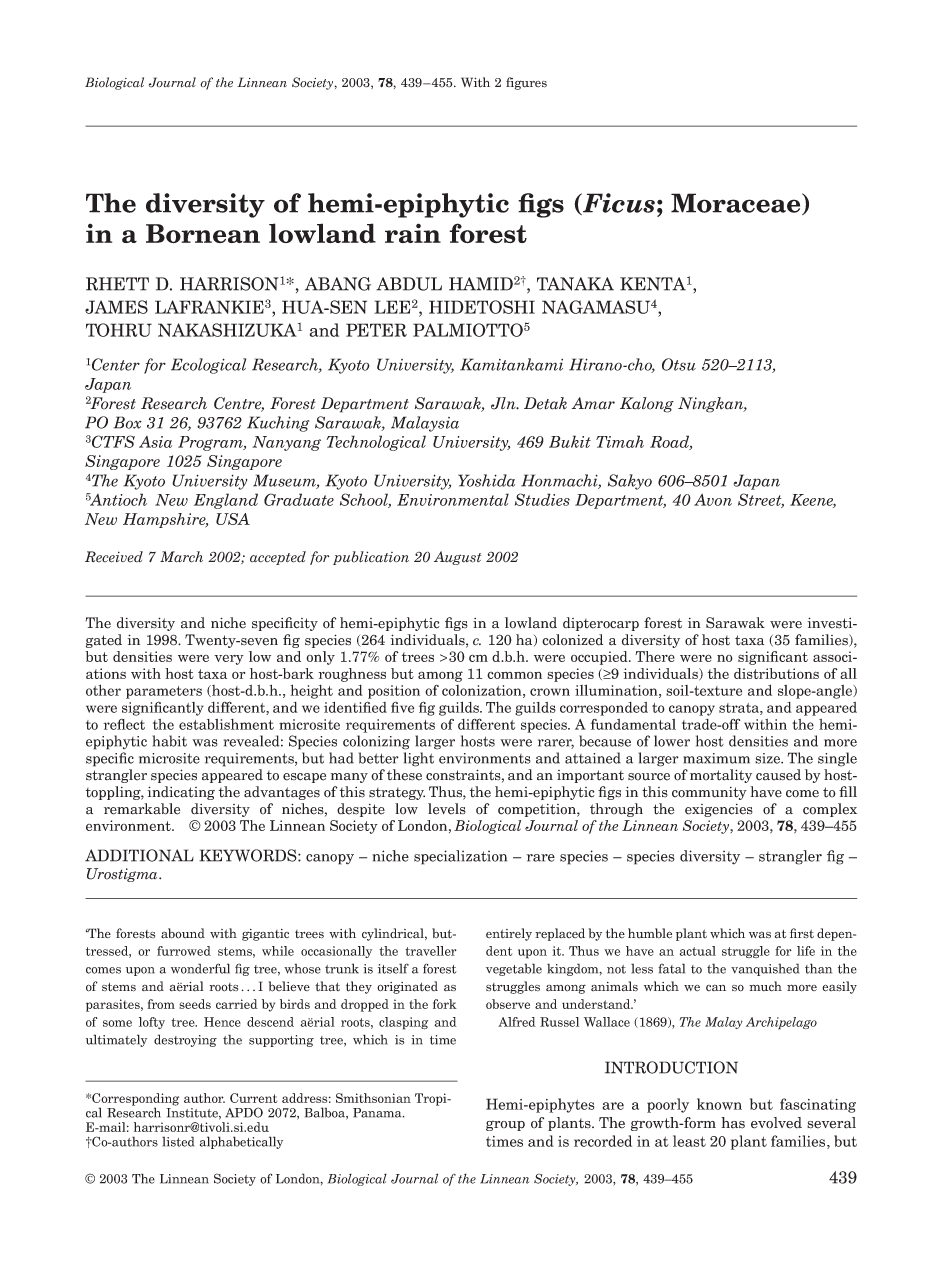  Describe the element at coordinates (229, 660) in the screenshot. I see `very` at that location.
